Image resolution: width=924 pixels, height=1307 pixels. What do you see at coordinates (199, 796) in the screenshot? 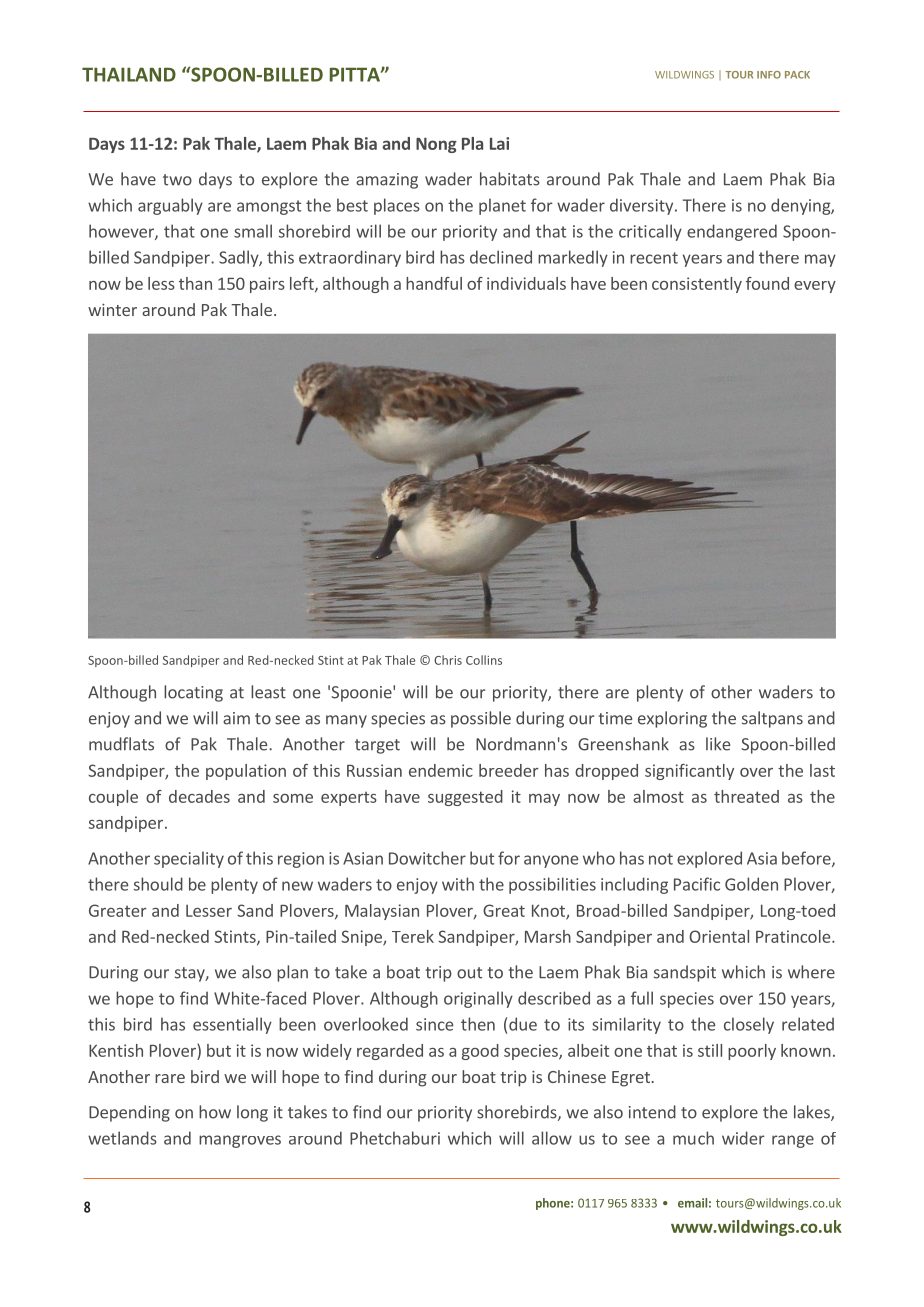
I see `decades` at bounding box center [199, 796].
